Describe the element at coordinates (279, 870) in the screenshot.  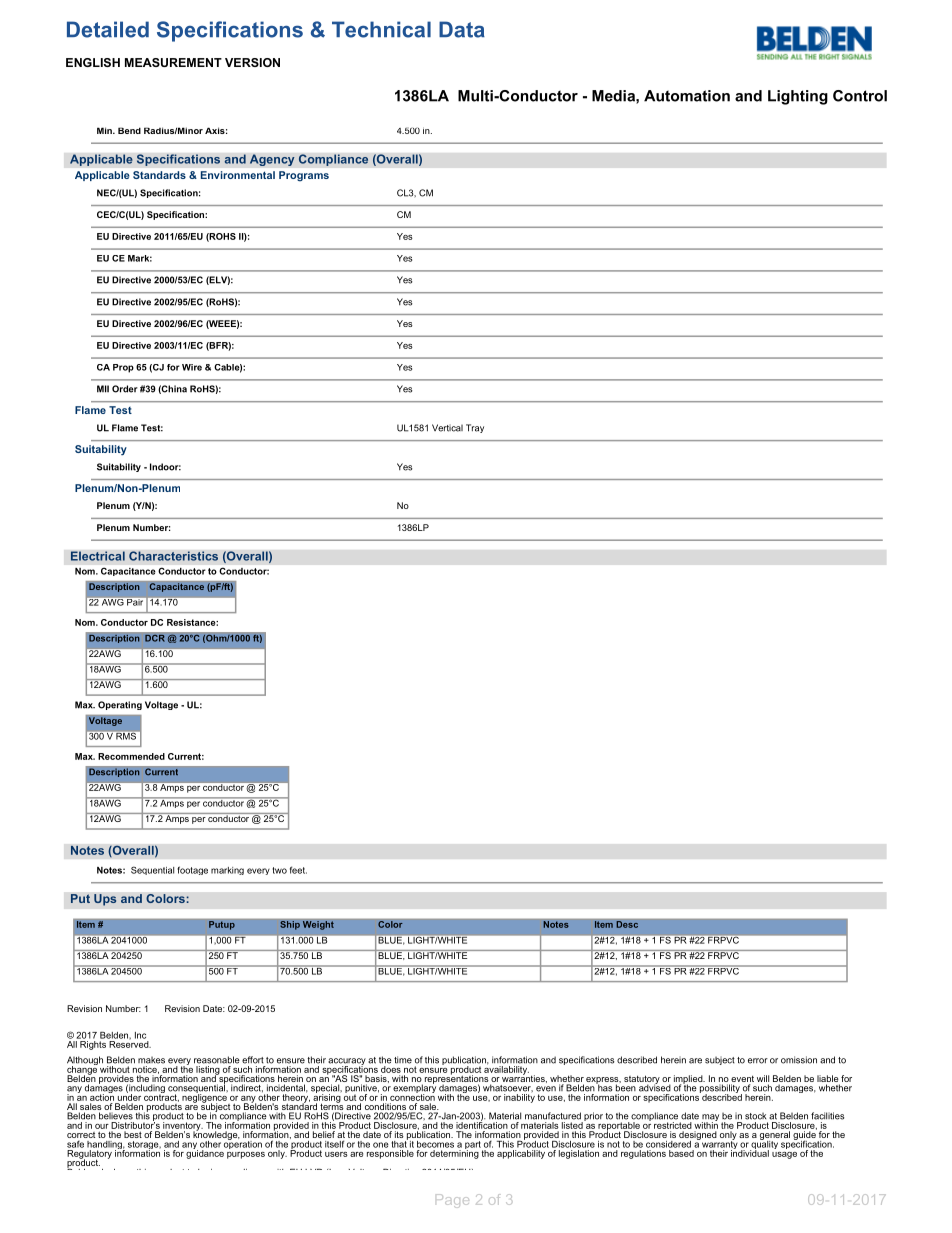
I see `two` at that location.
